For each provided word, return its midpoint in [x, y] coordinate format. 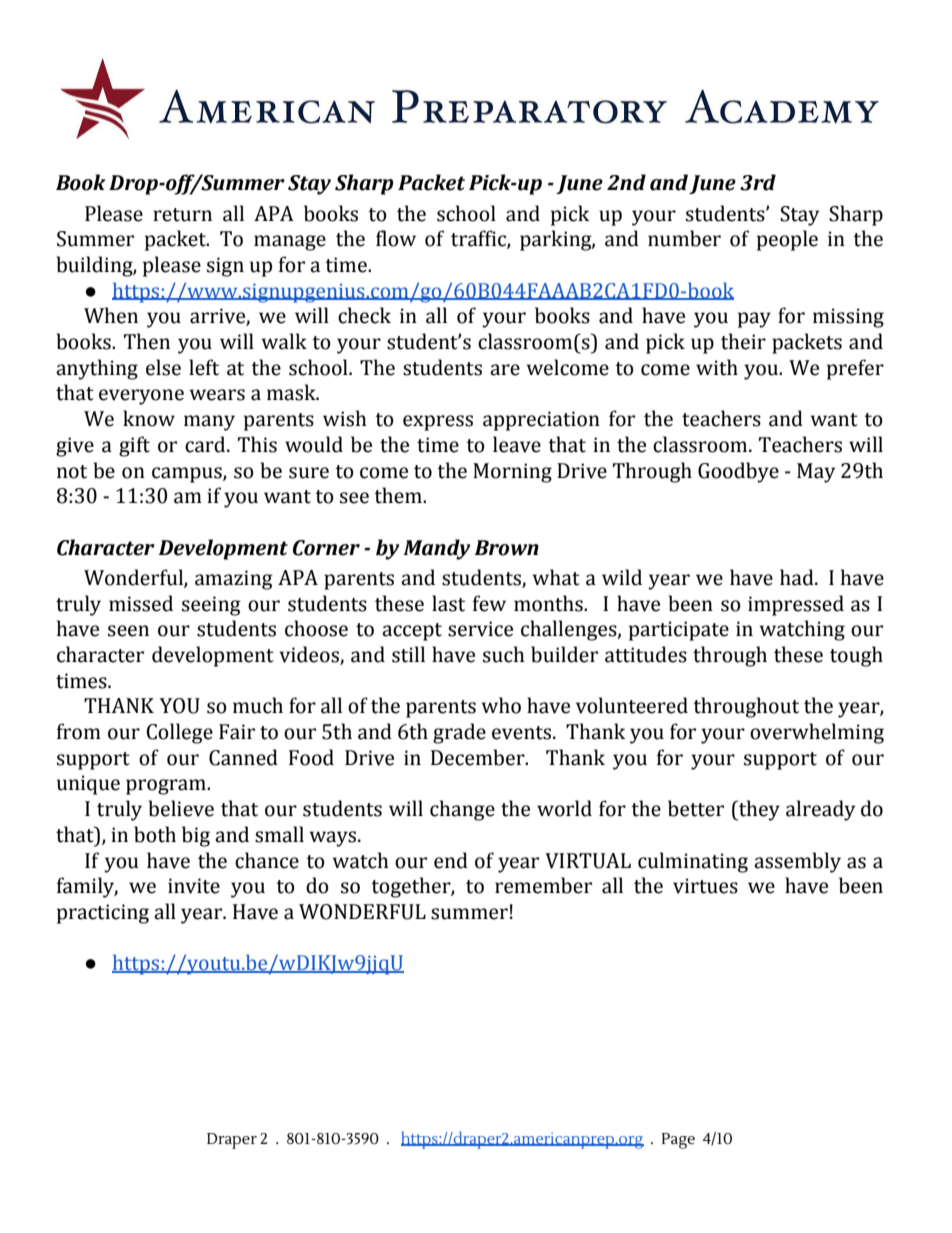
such [504, 654]
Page [678, 1141]
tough [856, 656]
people [787, 240]
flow [396, 238]
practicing [103, 914]
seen [128, 631]
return [182, 215]
